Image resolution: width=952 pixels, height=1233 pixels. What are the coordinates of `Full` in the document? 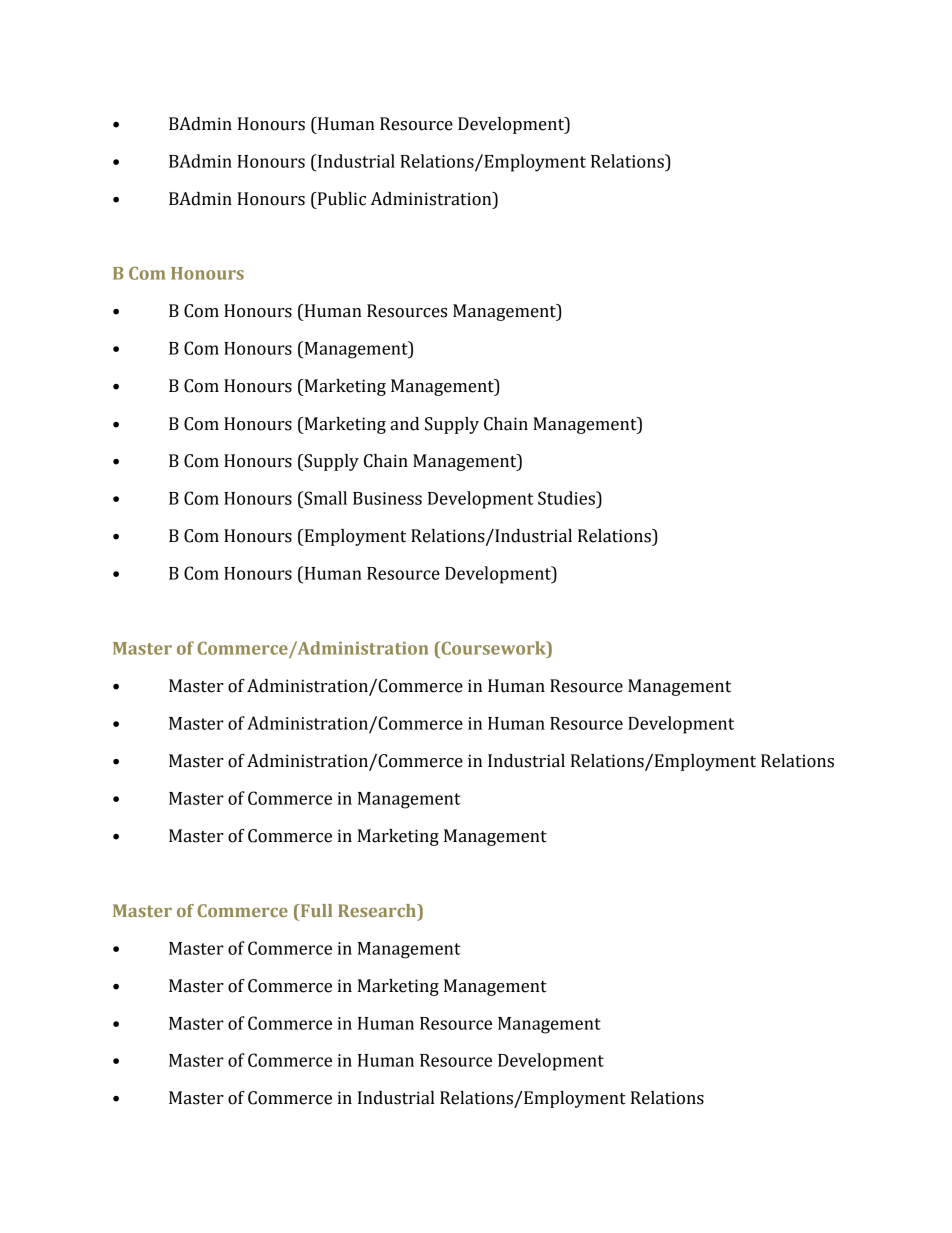 It's located at (315, 910).
